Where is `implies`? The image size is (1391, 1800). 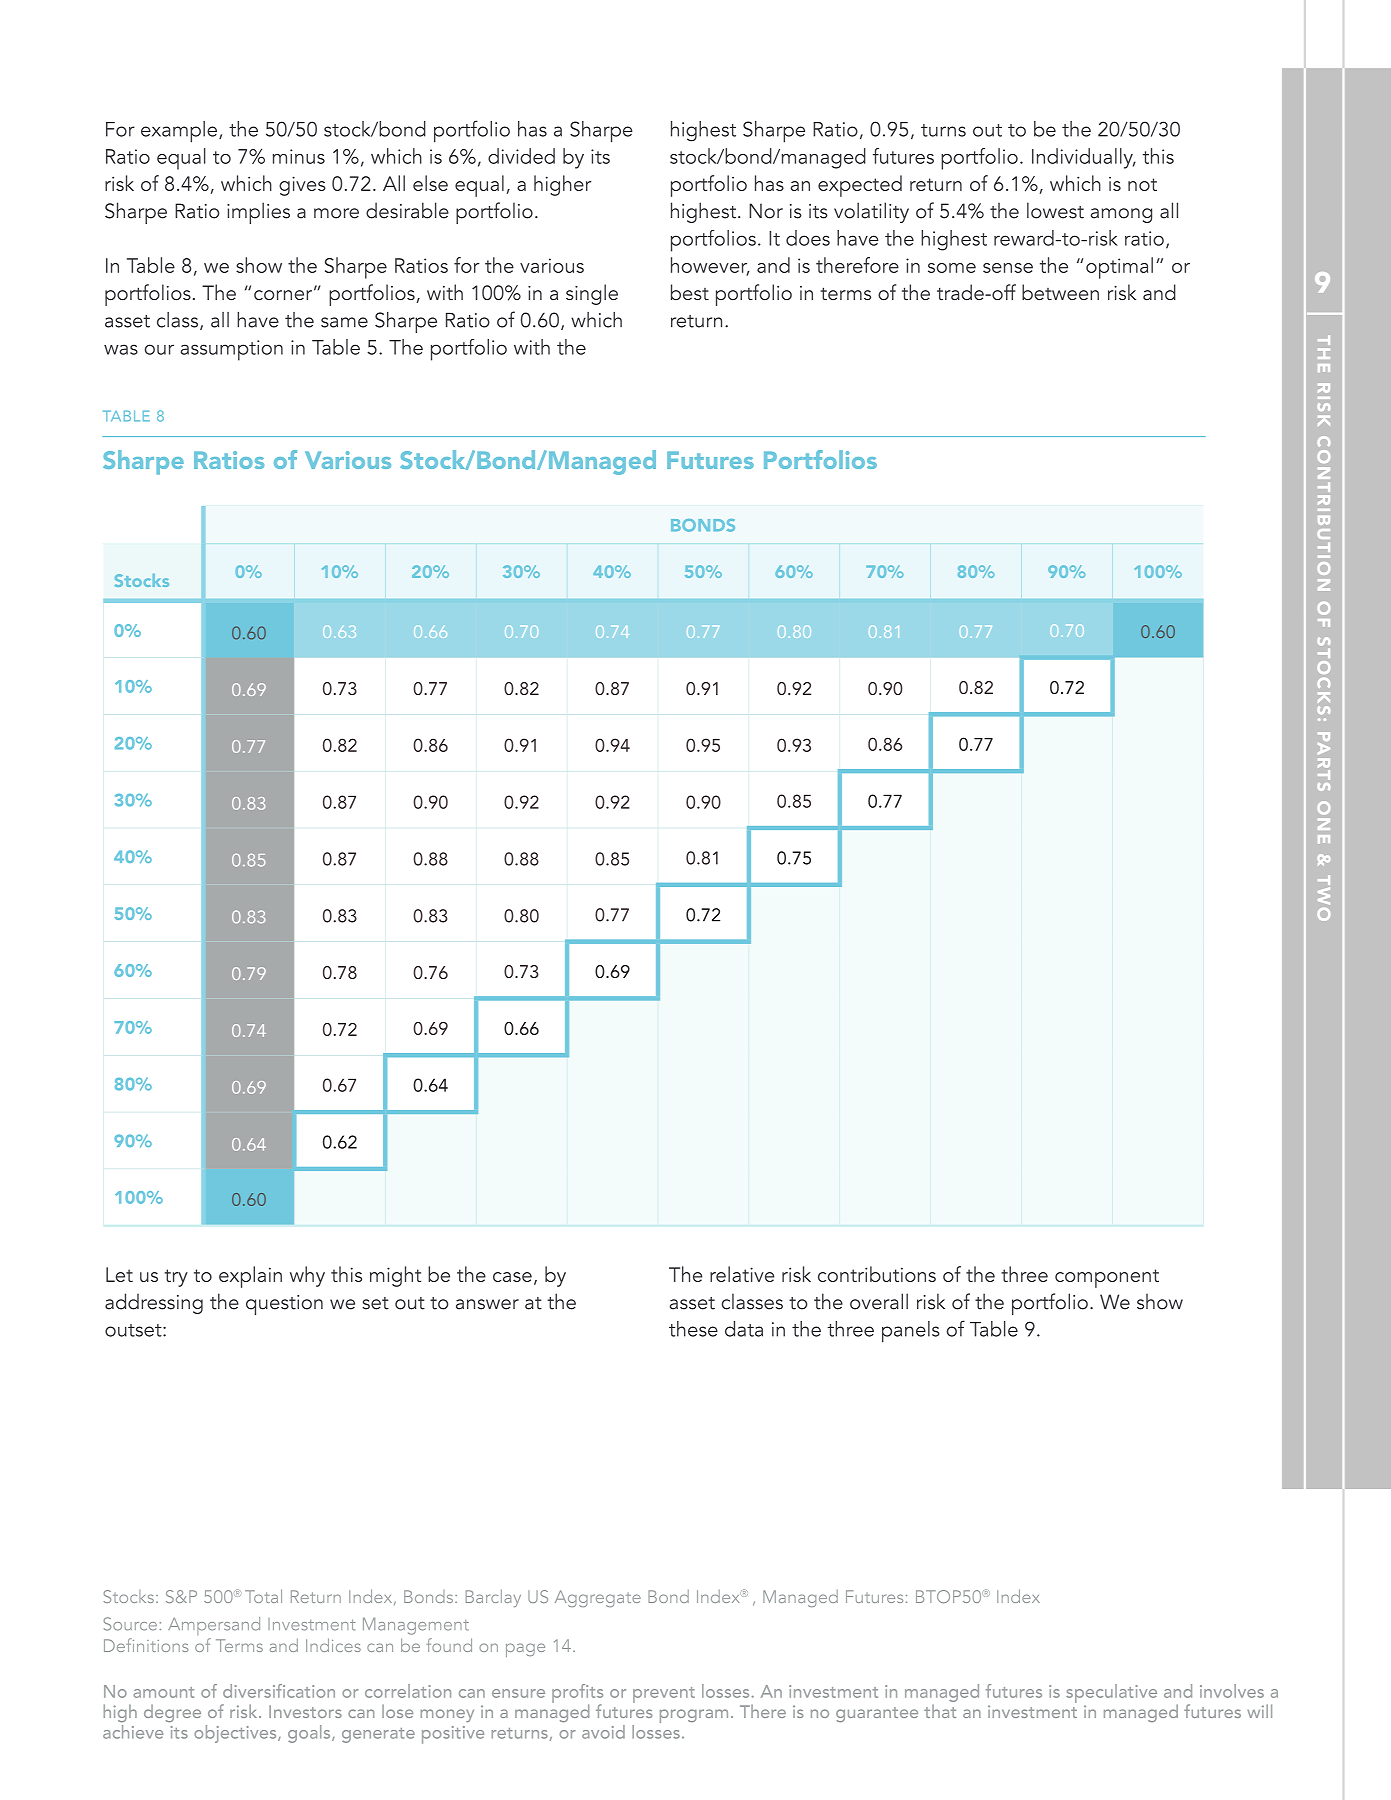 implies is located at coordinates (258, 213).
